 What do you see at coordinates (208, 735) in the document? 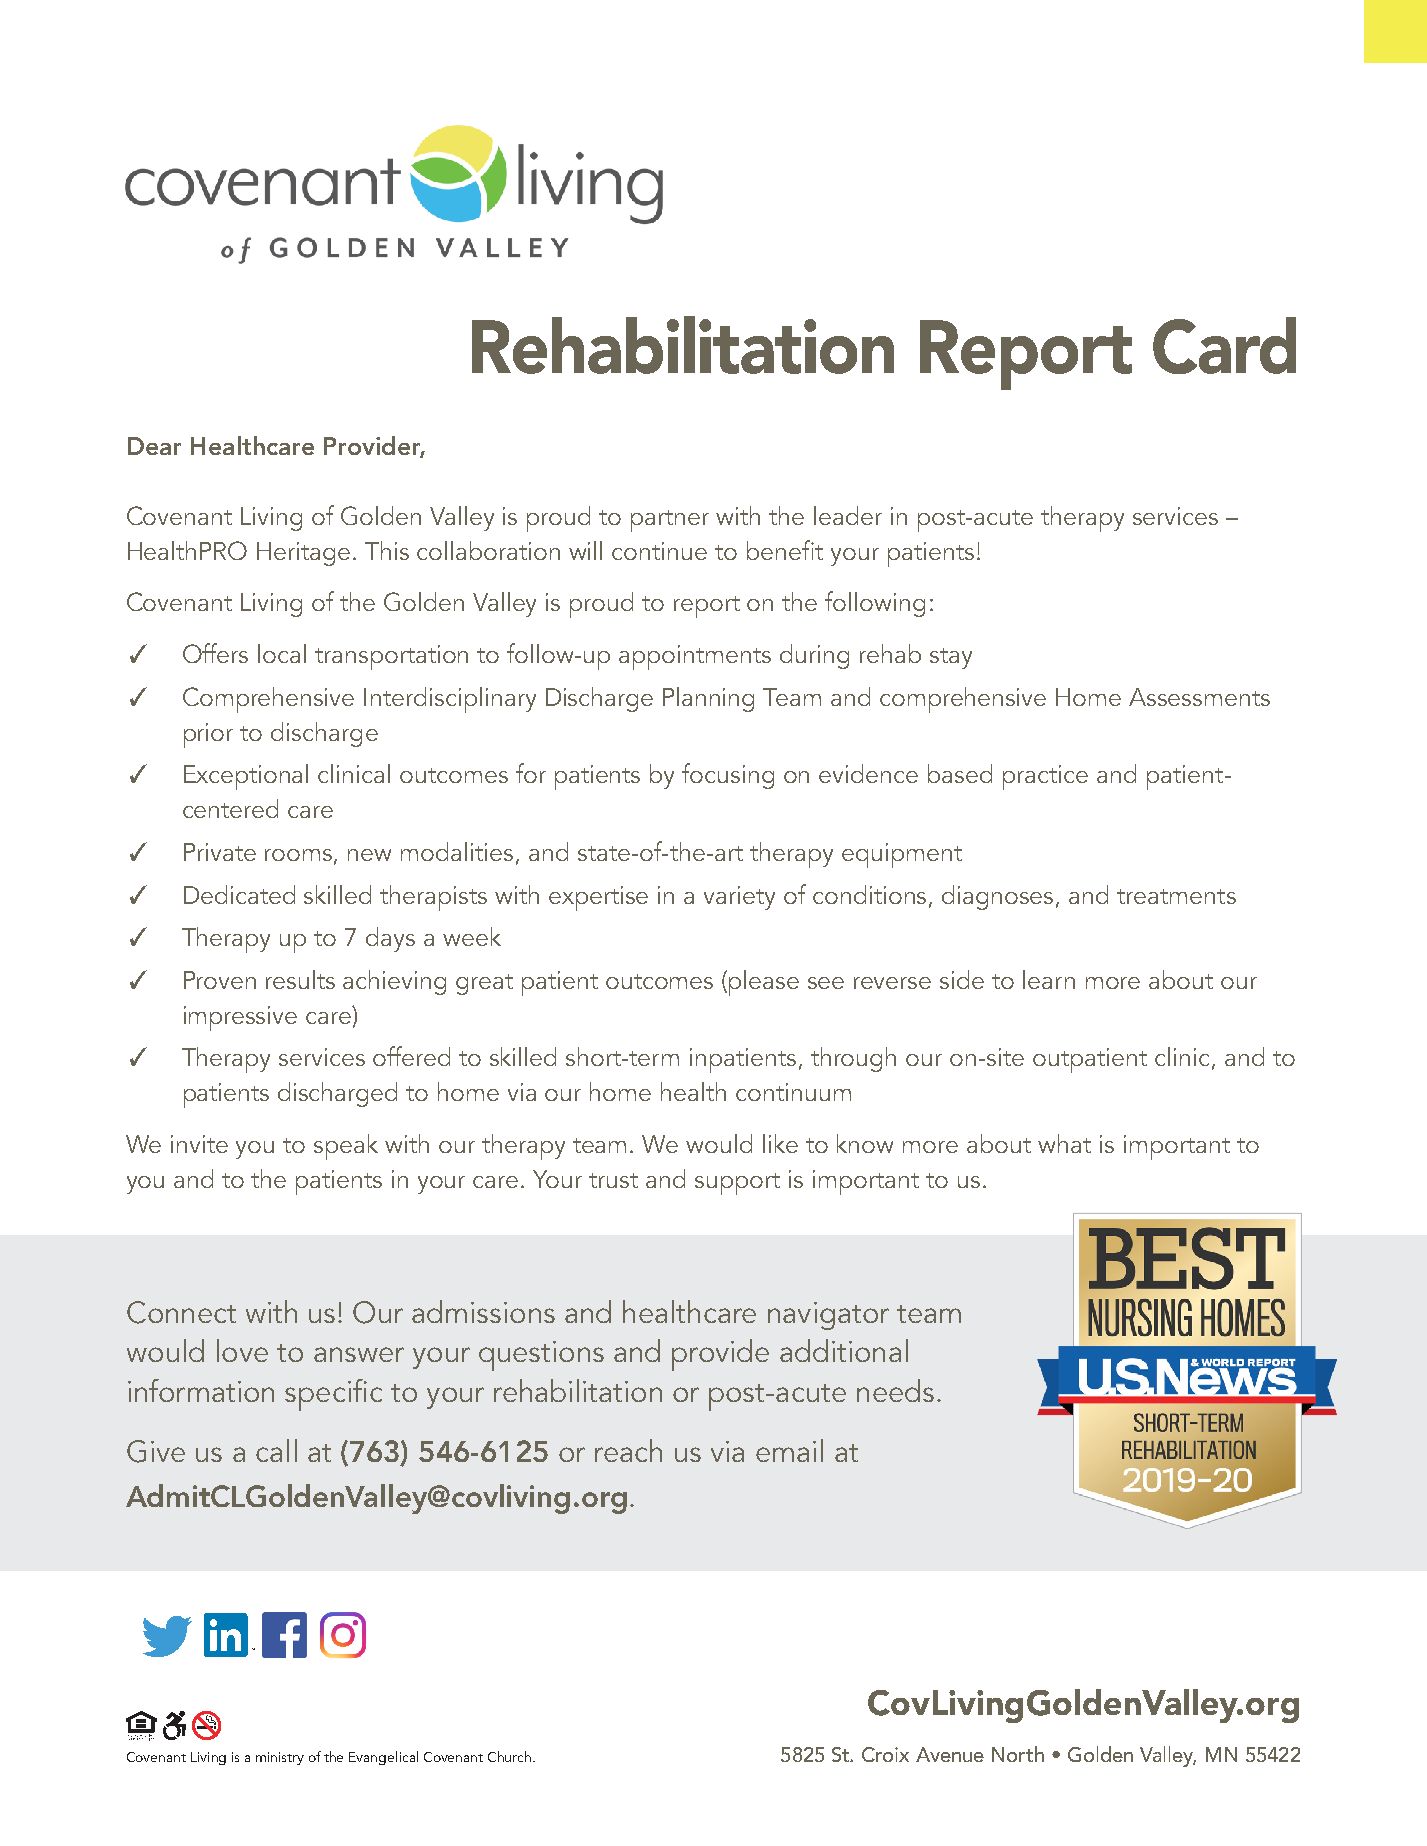
I see `prior` at bounding box center [208, 735].
